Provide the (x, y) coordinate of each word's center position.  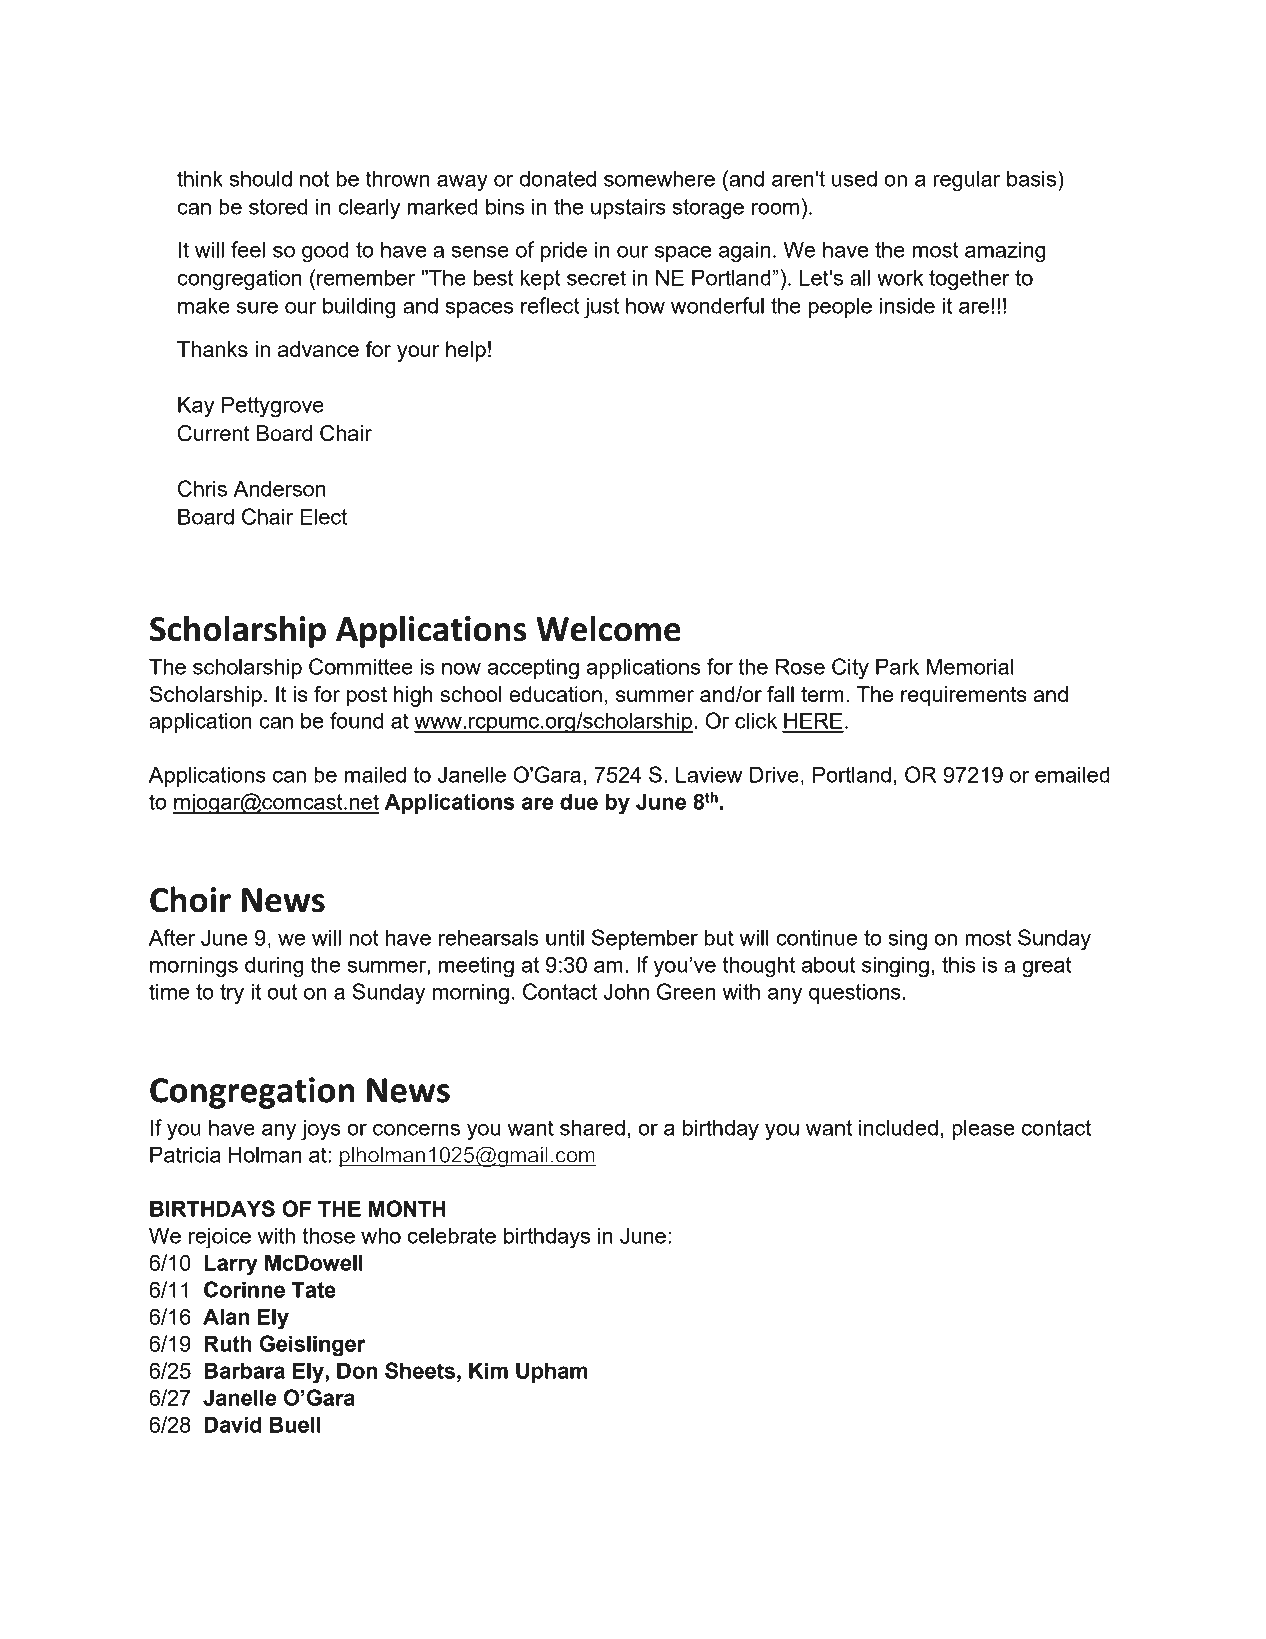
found (356, 720)
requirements (964, 696)
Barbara (244, 1370)
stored (278, 206)
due (579, 801)
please (983, 1129)
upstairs (628, 208)
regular (967, 181)
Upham (552, 1372)
